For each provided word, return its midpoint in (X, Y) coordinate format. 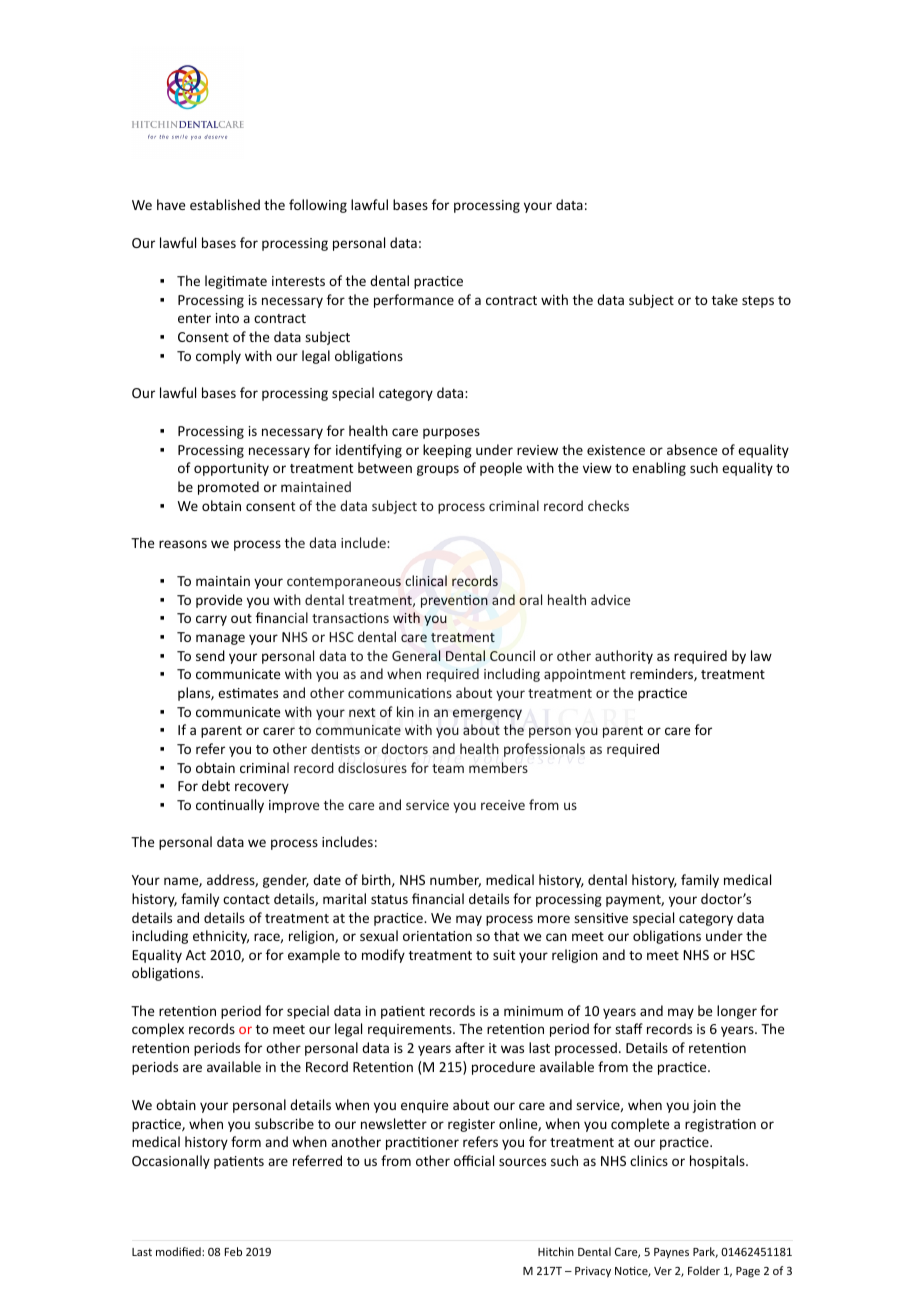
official (474, 1160)
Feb (233, 1251)
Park (705, 1252)
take (725, 299)
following (318, 206)
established (225, 204)
